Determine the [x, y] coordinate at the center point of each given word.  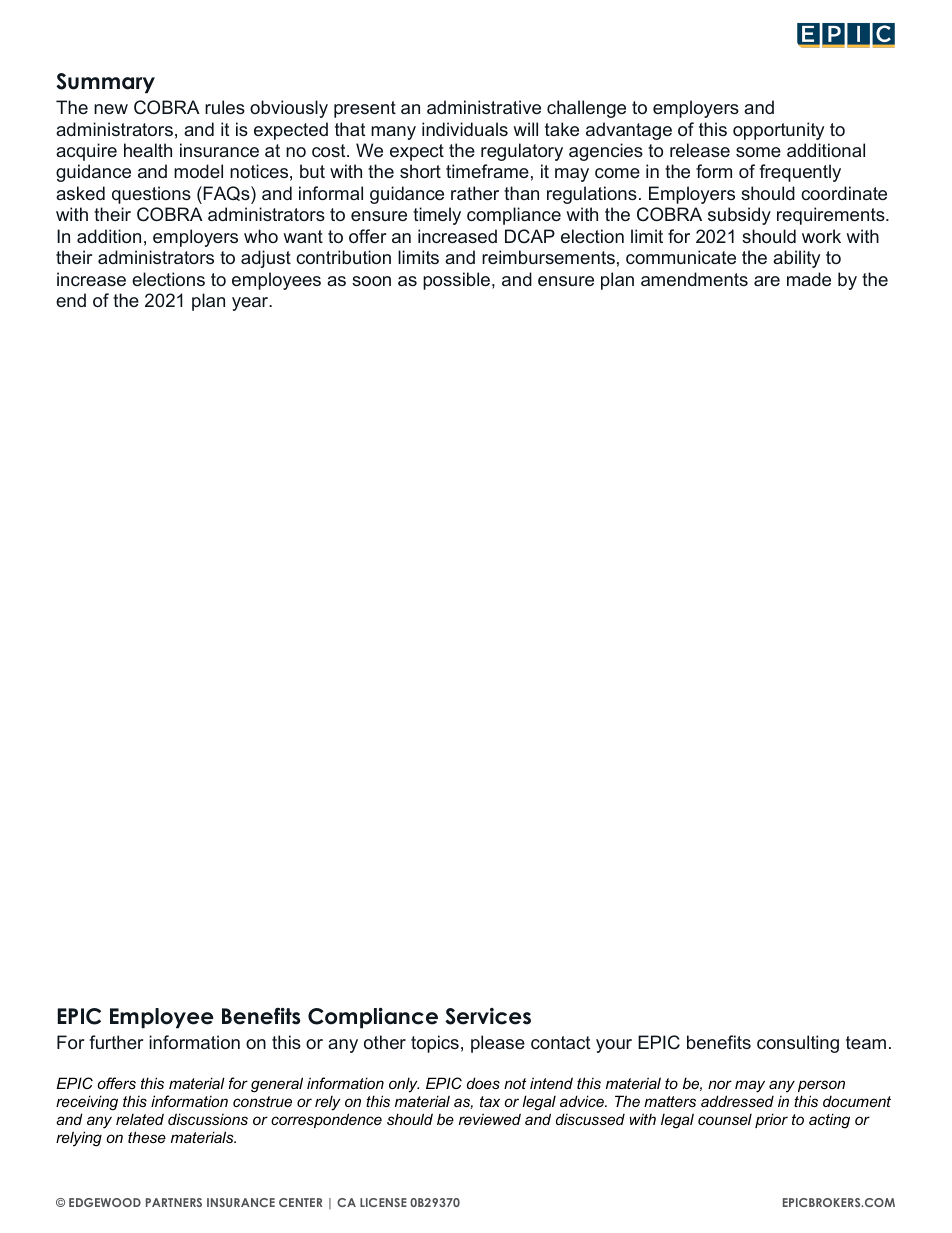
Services [488, 1016]
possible [458, 281]
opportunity [778, 131]
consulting [798, 1044]
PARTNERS [174, 1202]
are [767, 281]
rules [225, 107]
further [116, 1042]
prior [771, 1120]
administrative [484, 107]
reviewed [490, 1119]
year [251, 304]
